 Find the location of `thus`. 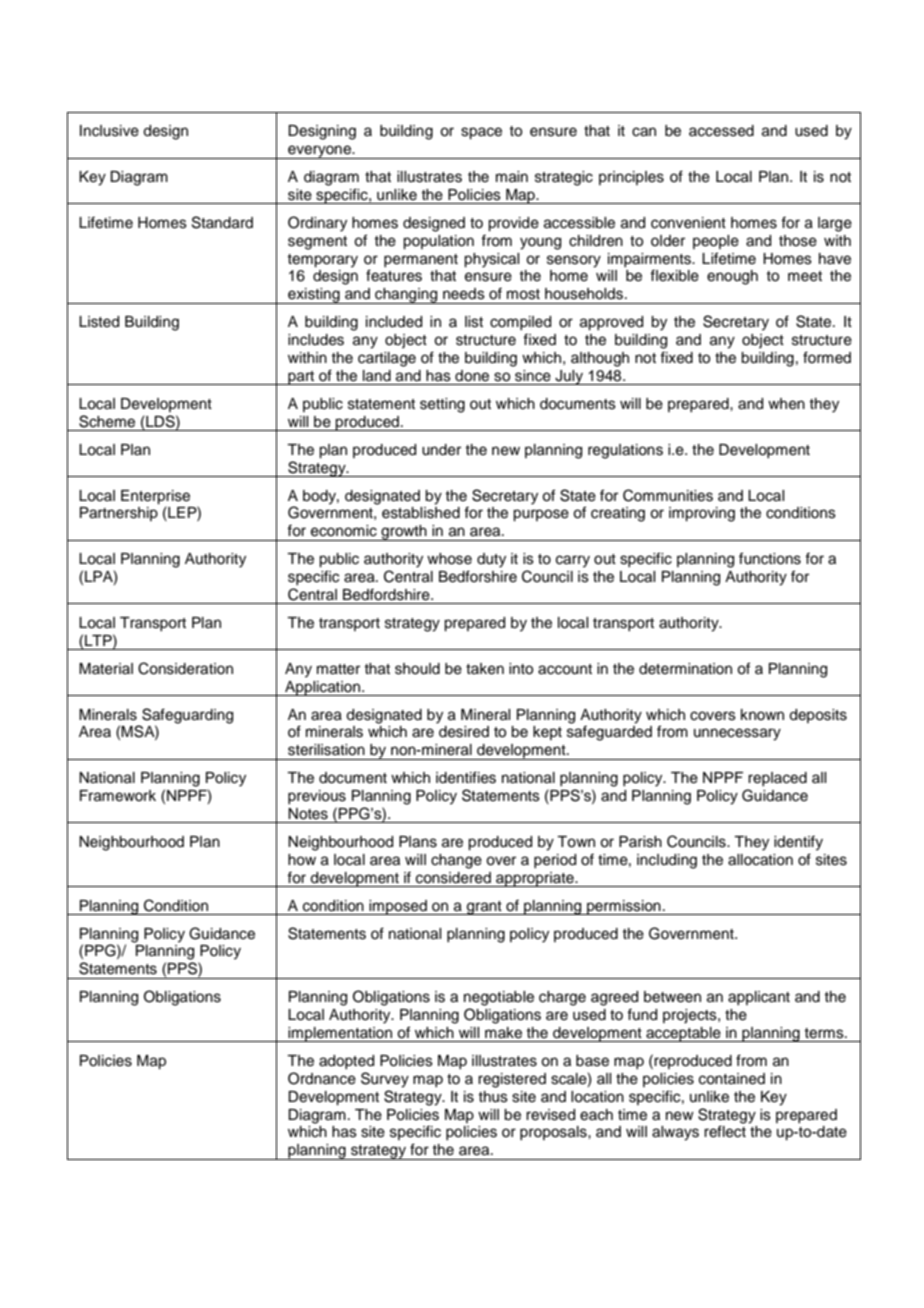

thus is located at coordinates (493, 1097).
